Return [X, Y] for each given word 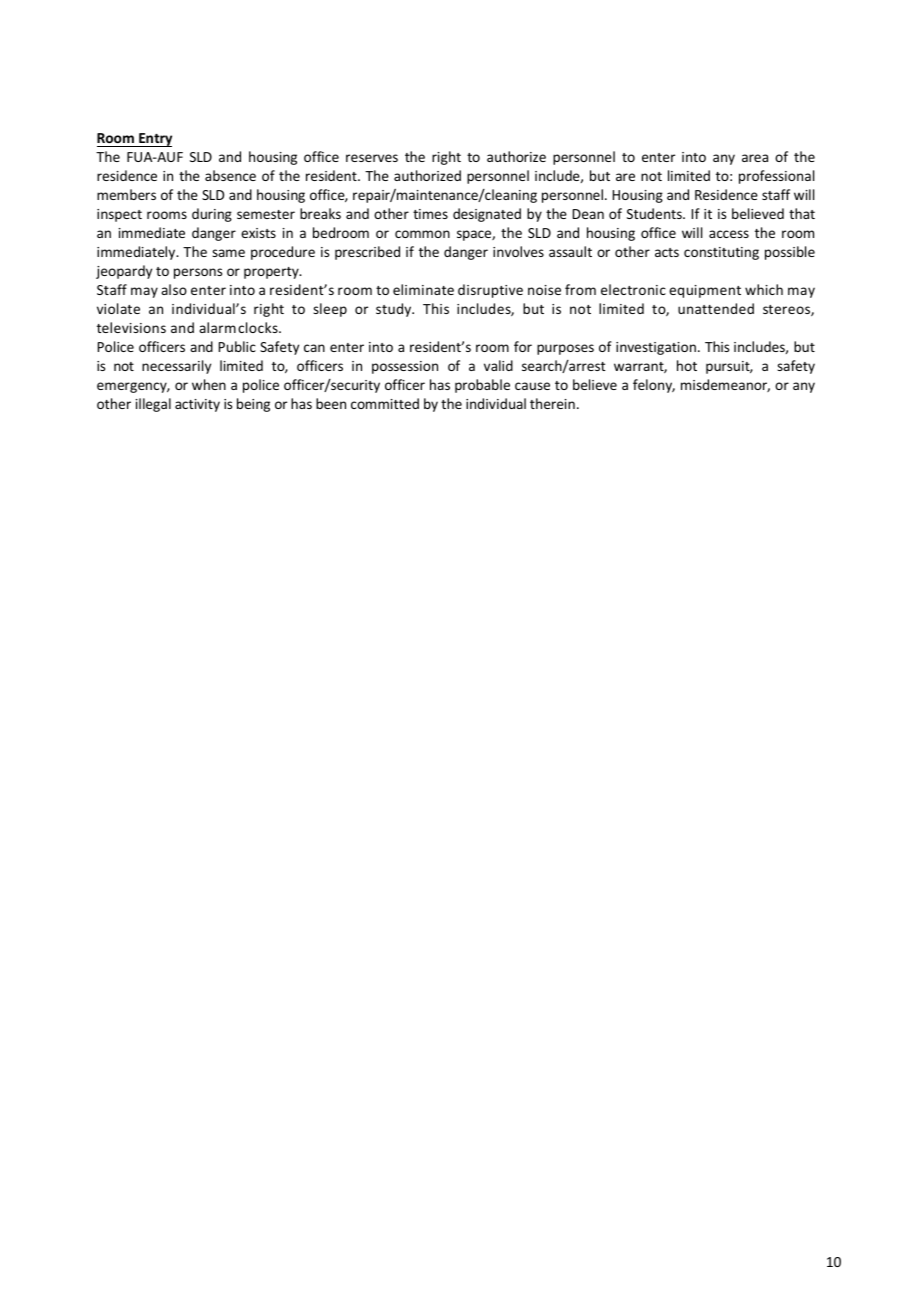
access [729, 234]
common [422, 234]
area [755, 158]
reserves [372, 158]
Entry [154, 140]
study [395, 310]
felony [654, 386]
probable [482, 386]
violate [118, 308]
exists [258, 233]
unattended [716, 308]
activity [197, 405]
